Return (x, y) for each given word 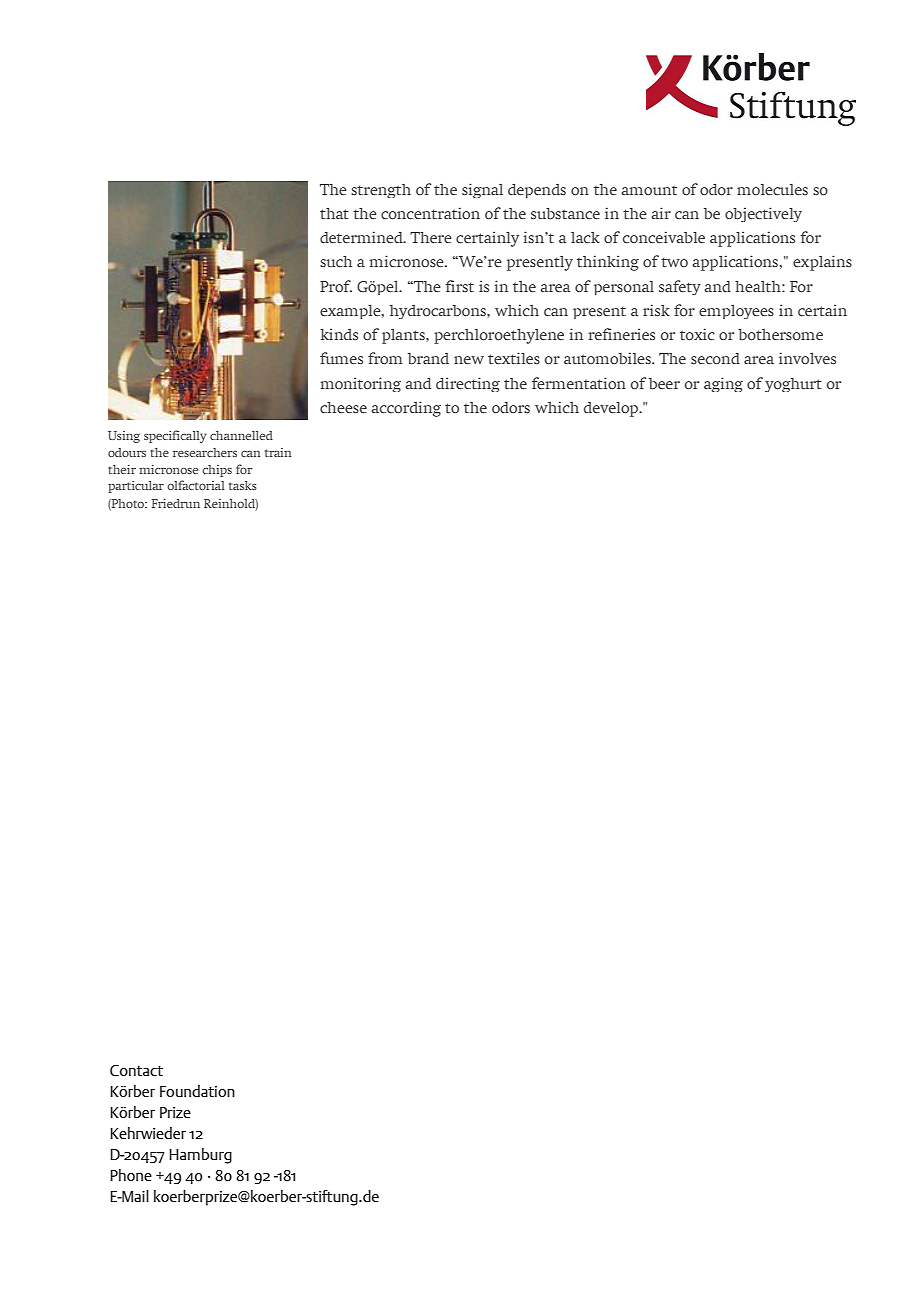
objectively (763, 214)
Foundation (197, 1091)
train (278, 452)
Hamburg (200, 1156)
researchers (205, 452)
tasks (243, 485)
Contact (136, 1071)
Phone (131, 1175)
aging (723, 384)
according (406, 409)
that (334, 213)
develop (612, 409)
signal (482, 190)
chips (217, 471)
